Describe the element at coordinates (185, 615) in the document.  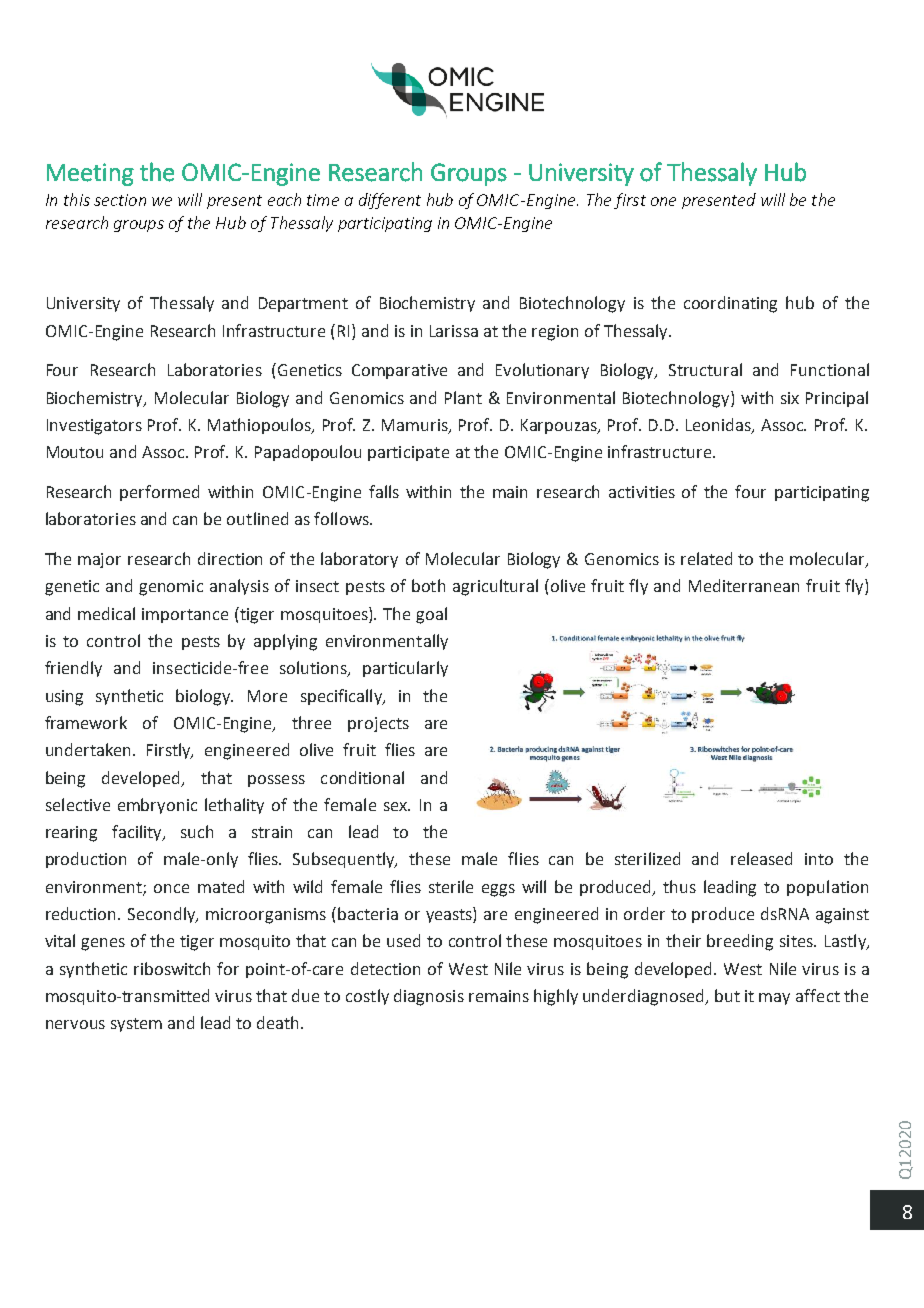
I see `importance` at that location.
